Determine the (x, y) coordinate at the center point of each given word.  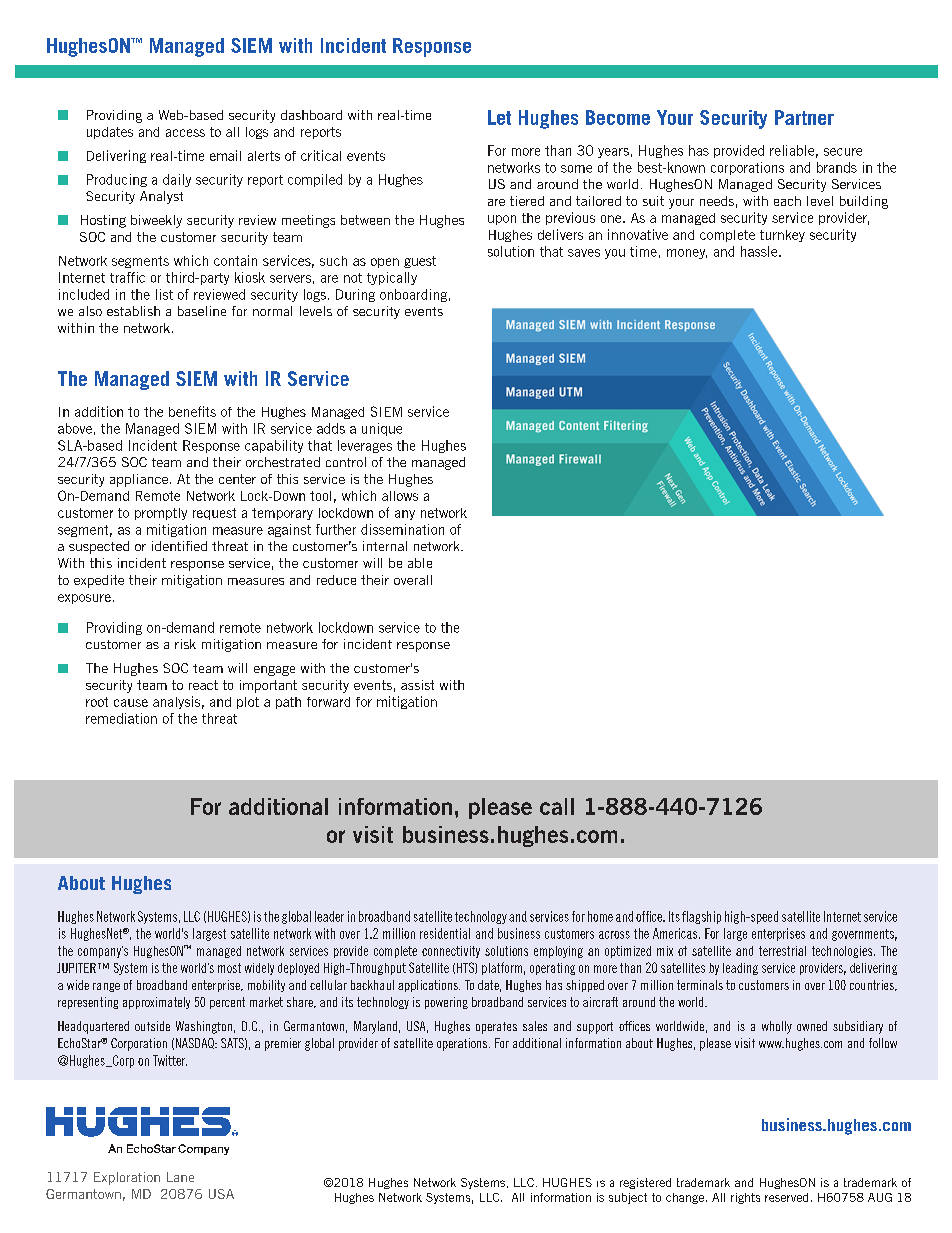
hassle (760, 251)
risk (185, 644)
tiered (527, 201)
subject (628, 1198)
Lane (180, 1177)
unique (382, 429)
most (229, 968)
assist (417, 685)
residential (445, 933)
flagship (701, 917)
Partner (804, 117)
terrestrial (782, 951)
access (185, 133)
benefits (192, 411)
